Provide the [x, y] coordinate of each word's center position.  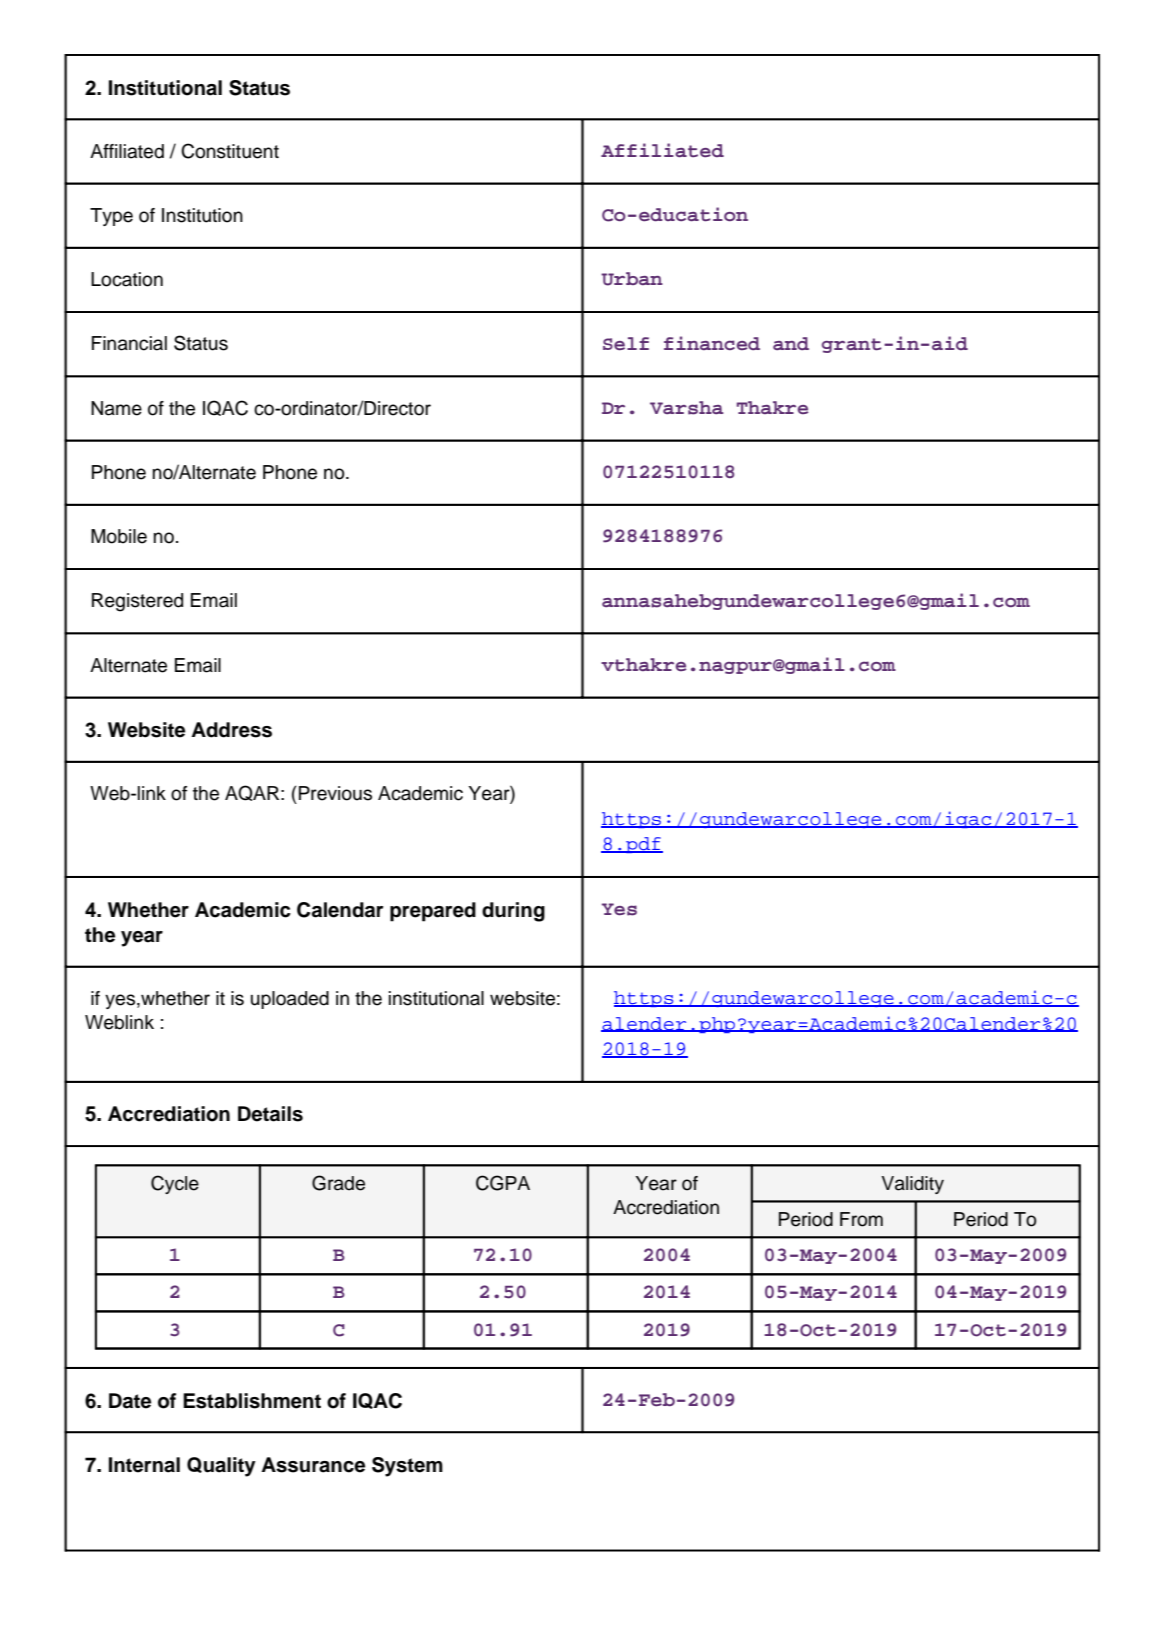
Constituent [230, 151]
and [791, 344]
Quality [221, 1467]
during [513, 912]
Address [231, 730]
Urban [632, 279]
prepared [433, 912]
